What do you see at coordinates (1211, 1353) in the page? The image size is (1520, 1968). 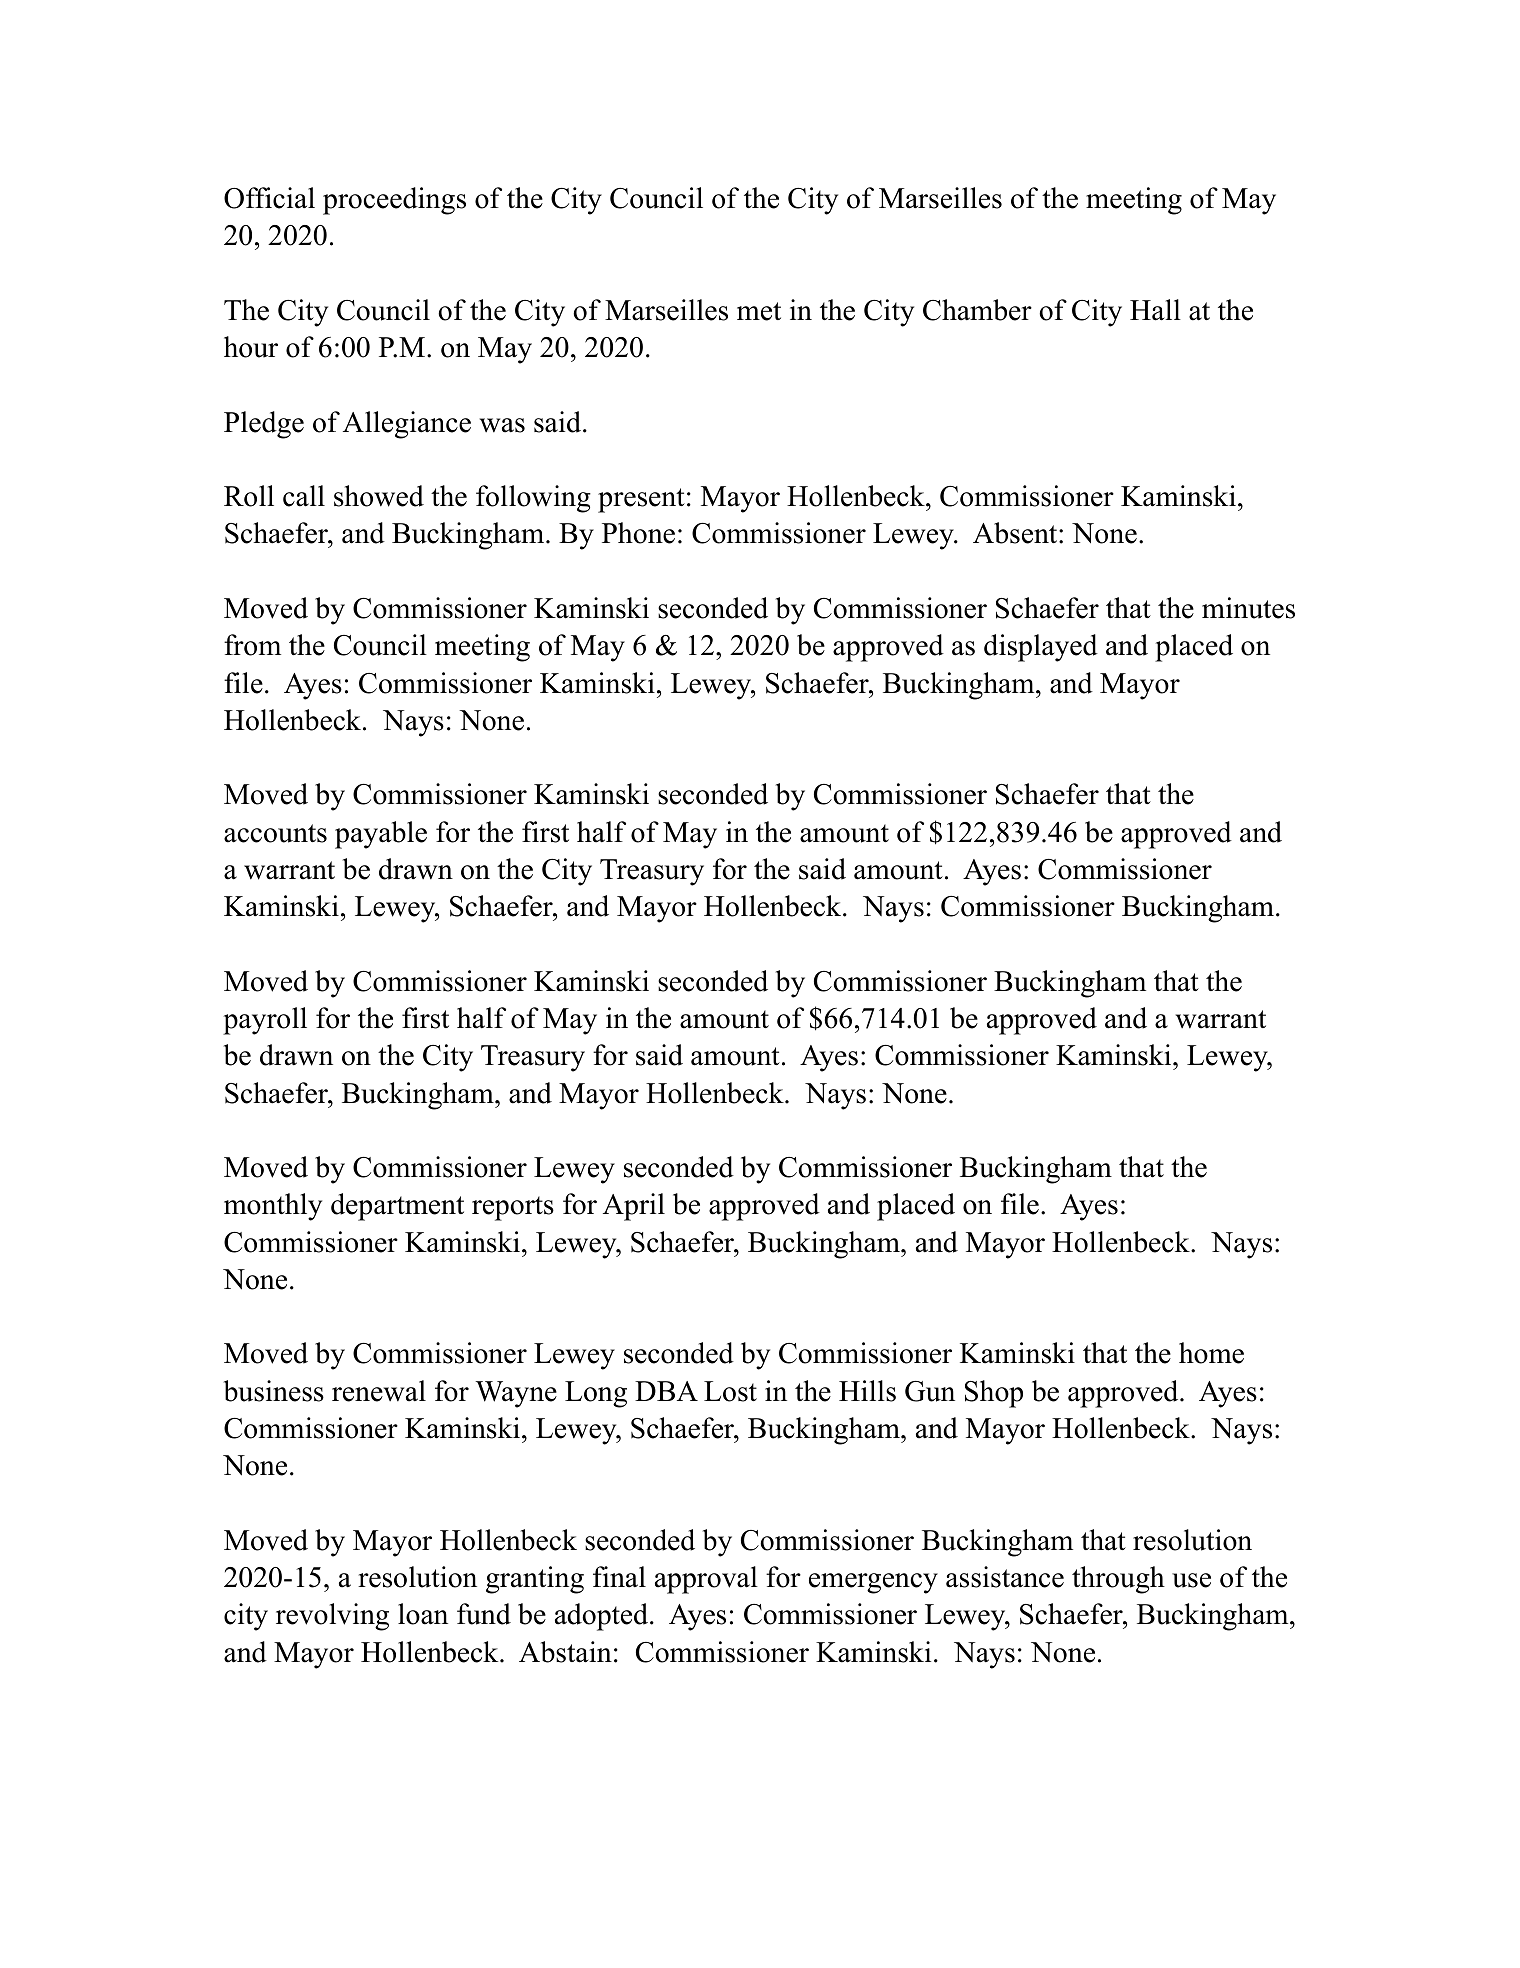 I see `home` at bounding box center [1211, 1353].
